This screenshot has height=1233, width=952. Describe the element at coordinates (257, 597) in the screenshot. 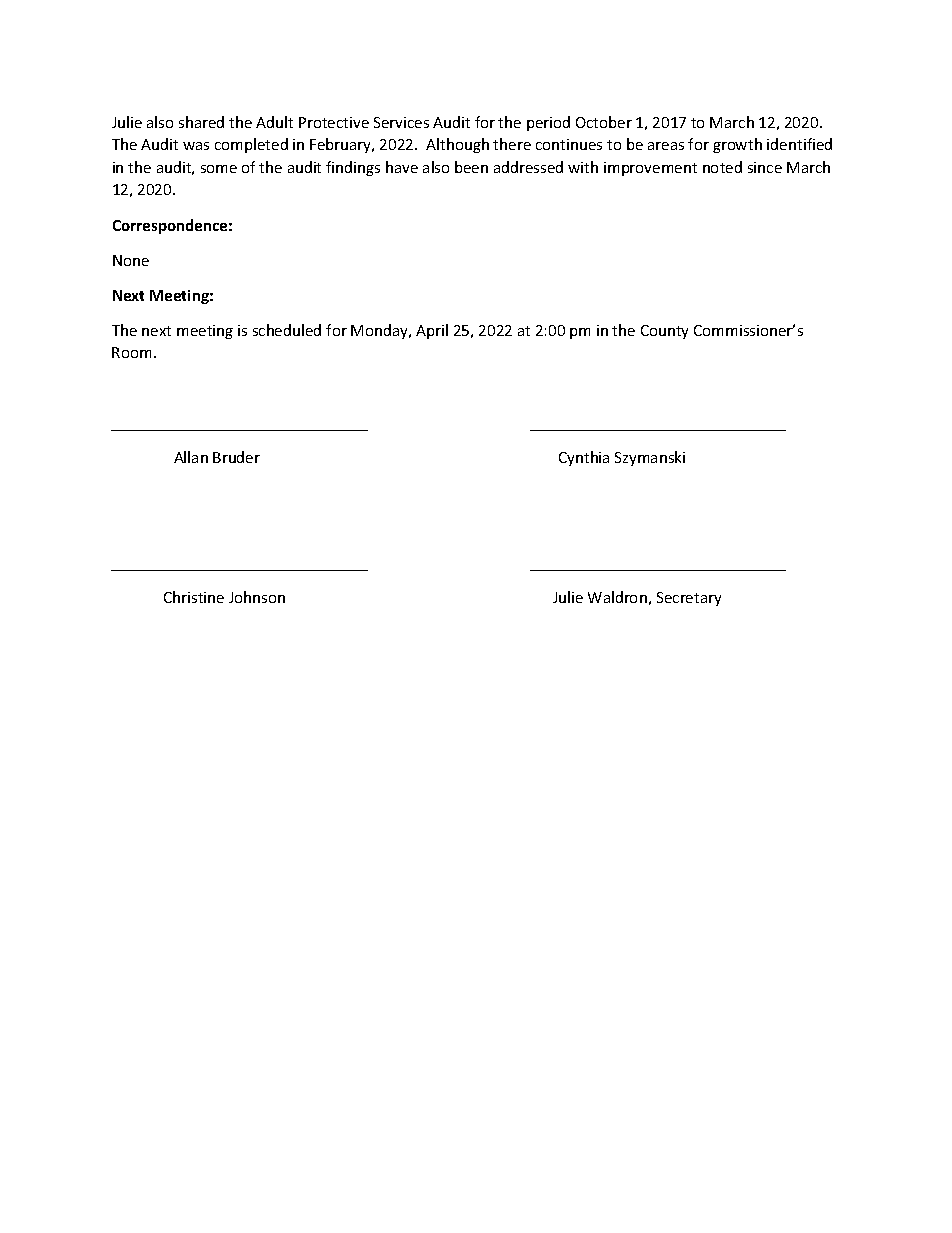

I see `Johnson` at that location.
